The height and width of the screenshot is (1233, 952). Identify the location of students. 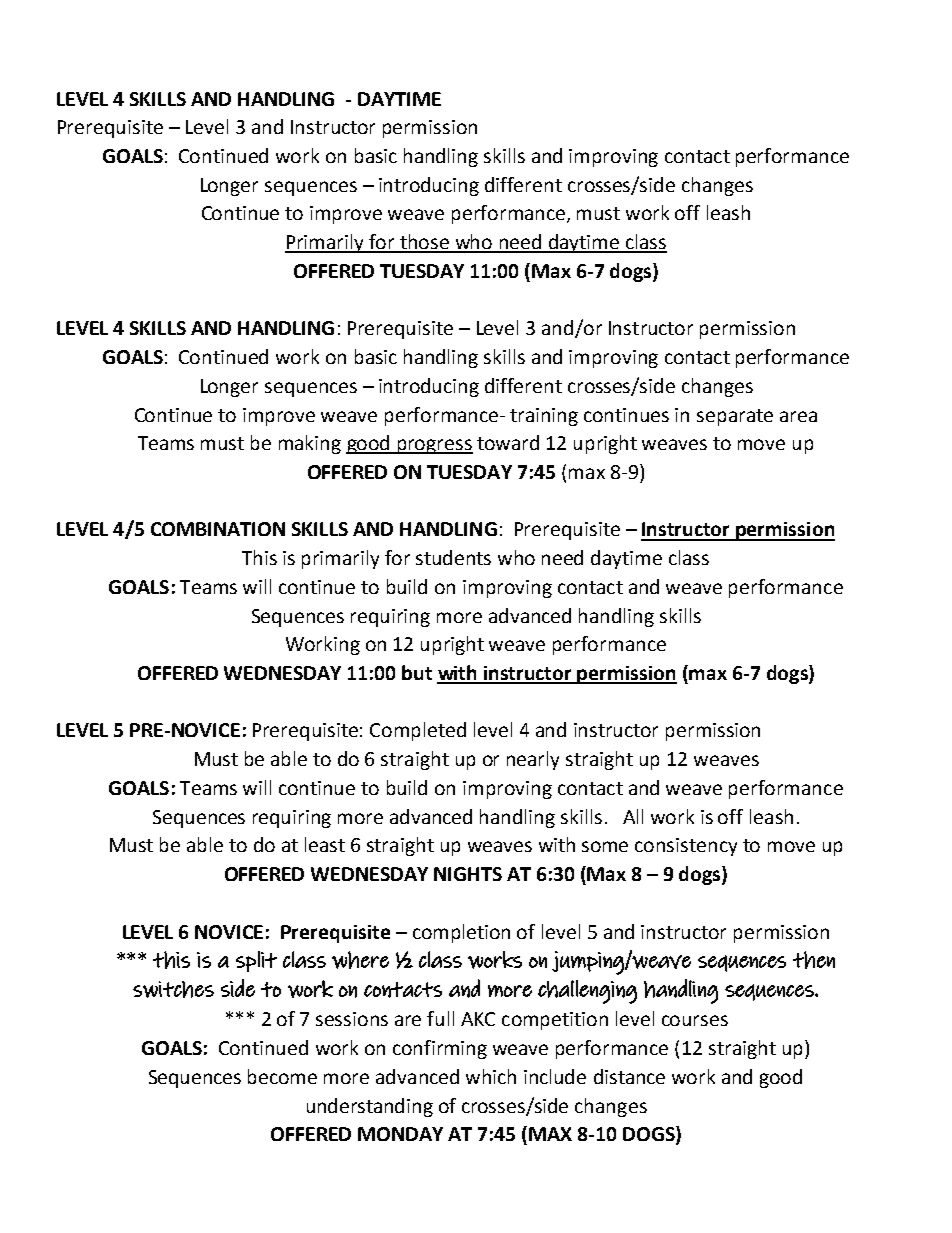
(453, 557).
